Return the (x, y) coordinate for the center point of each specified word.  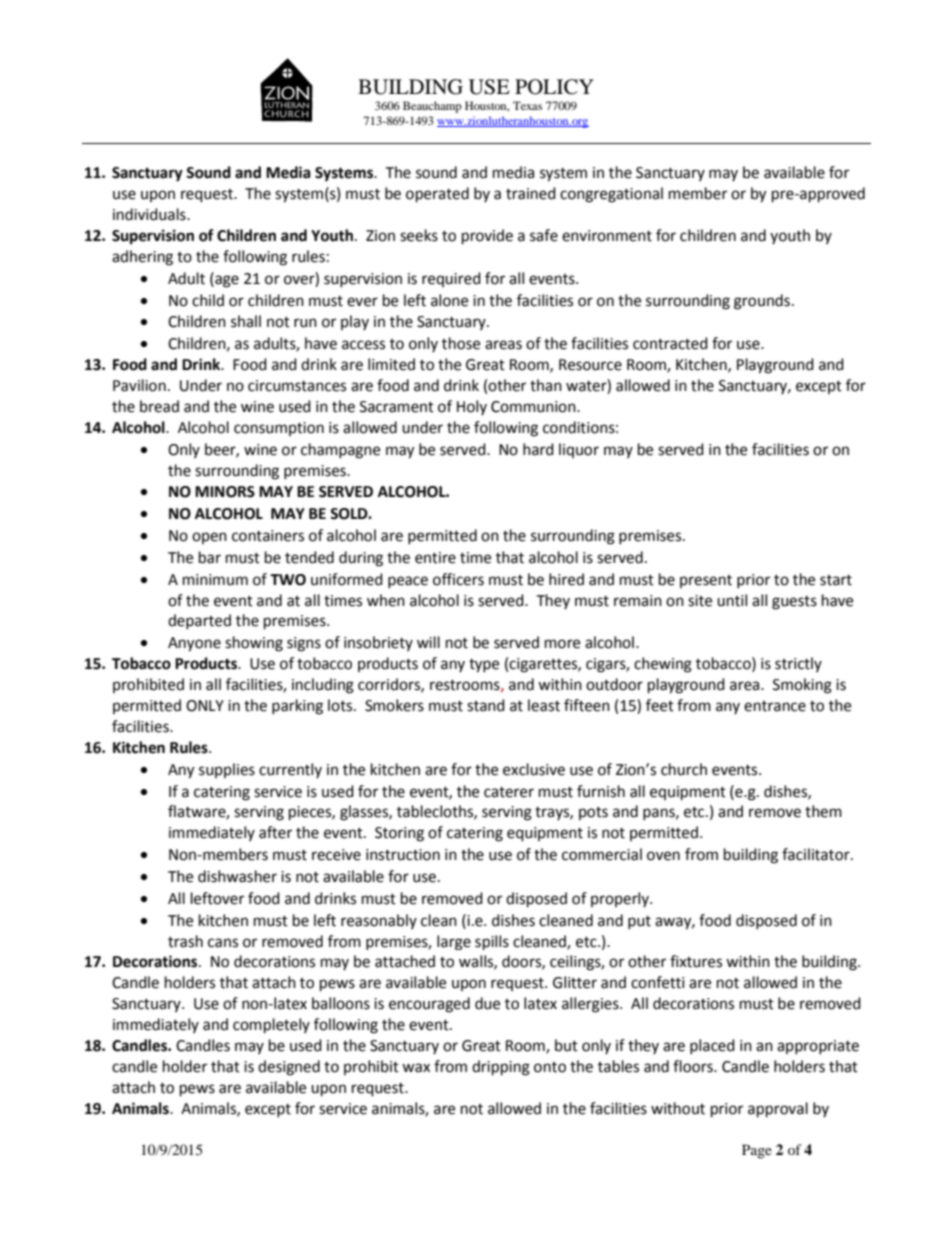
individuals (150, 214)
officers (458, 579)
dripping (501, 1068)
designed (289, 1068)
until (732, 600)
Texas (527, 105)
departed (199, 621)
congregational (611, 195)
